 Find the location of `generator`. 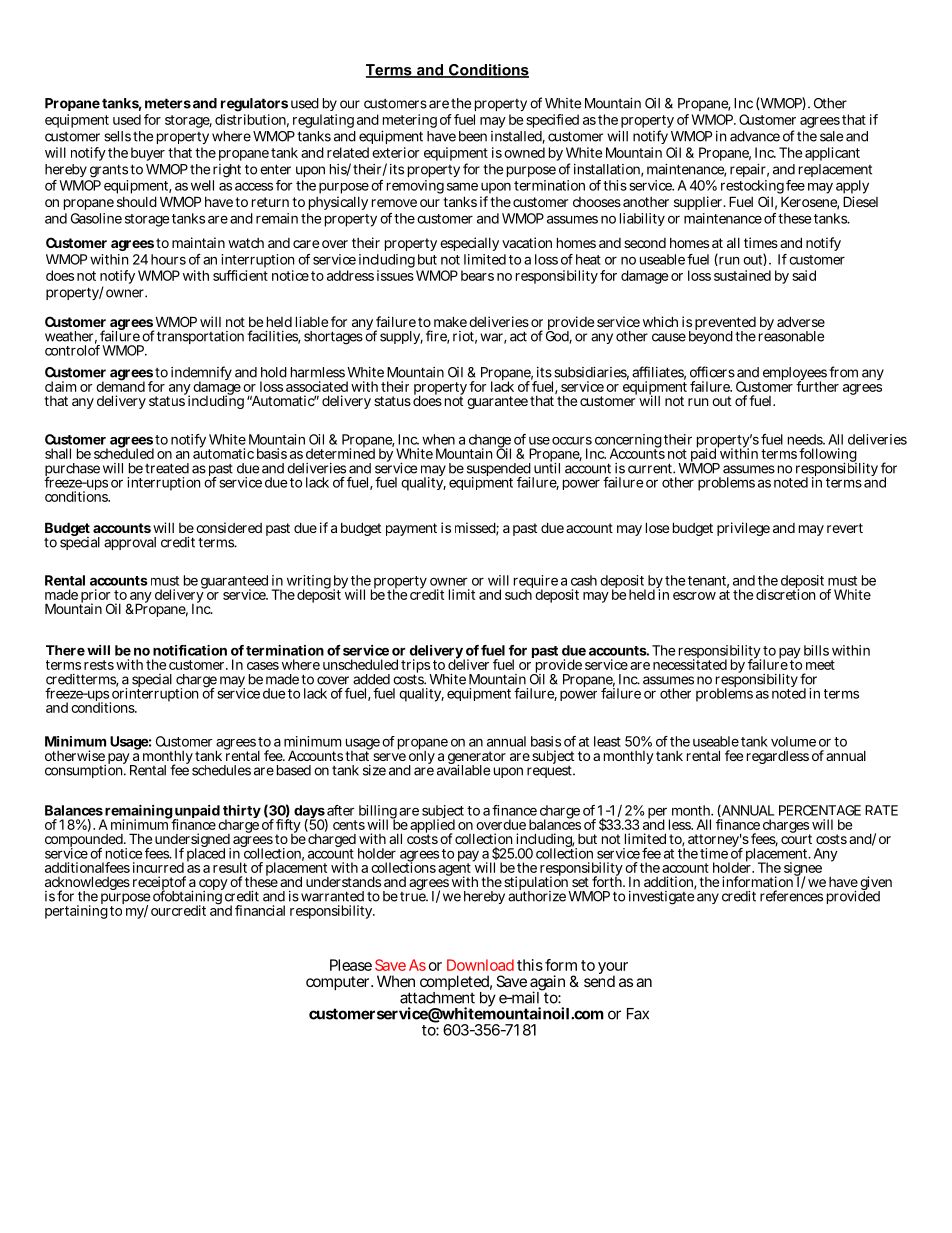

generator is located at coordinates (477, 759).
